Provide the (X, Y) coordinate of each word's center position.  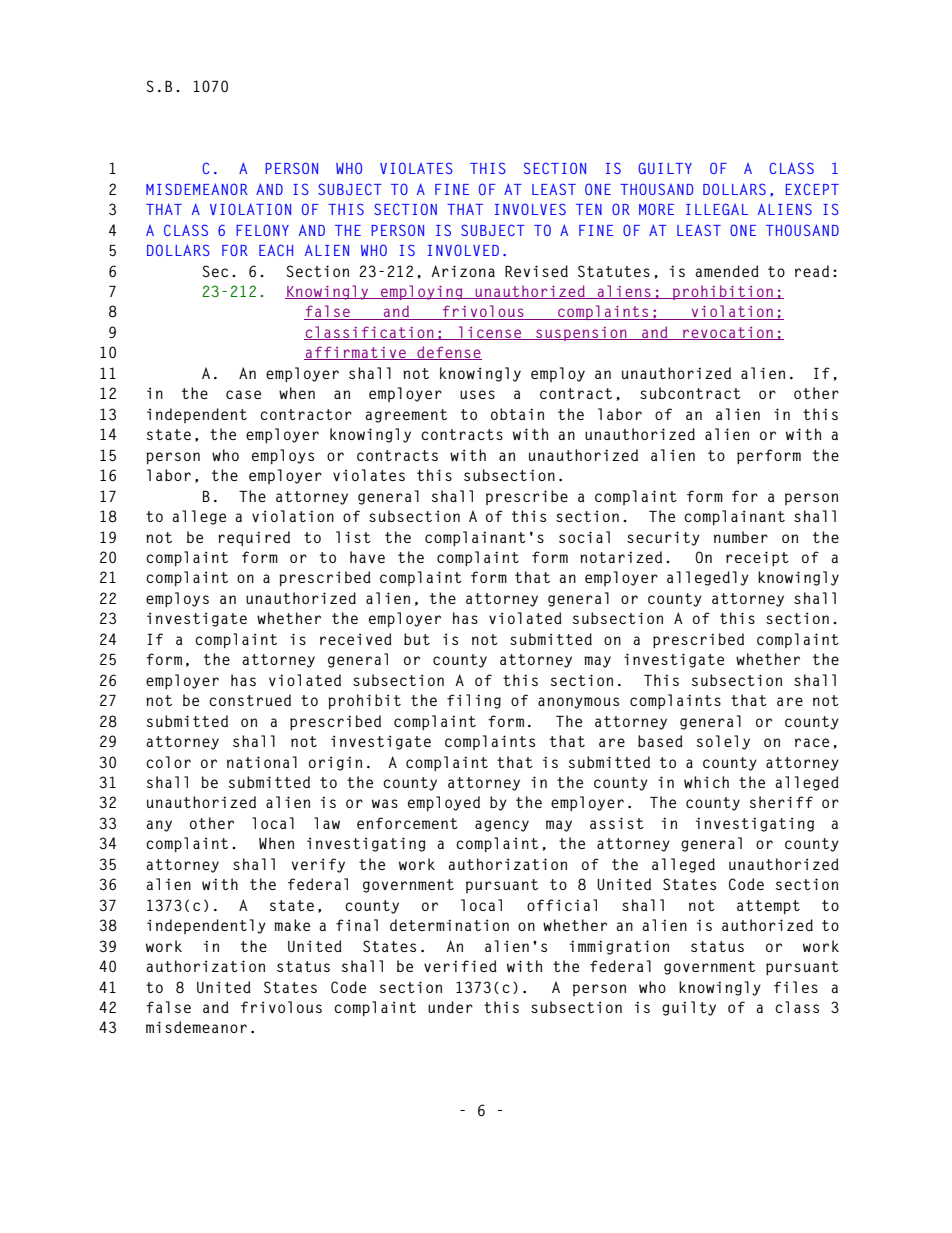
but (417, 639)
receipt (757, 558)
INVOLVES (530, 209)
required (254, 538)
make (292, 925)
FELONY (262, 230)
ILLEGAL (717, 209)
